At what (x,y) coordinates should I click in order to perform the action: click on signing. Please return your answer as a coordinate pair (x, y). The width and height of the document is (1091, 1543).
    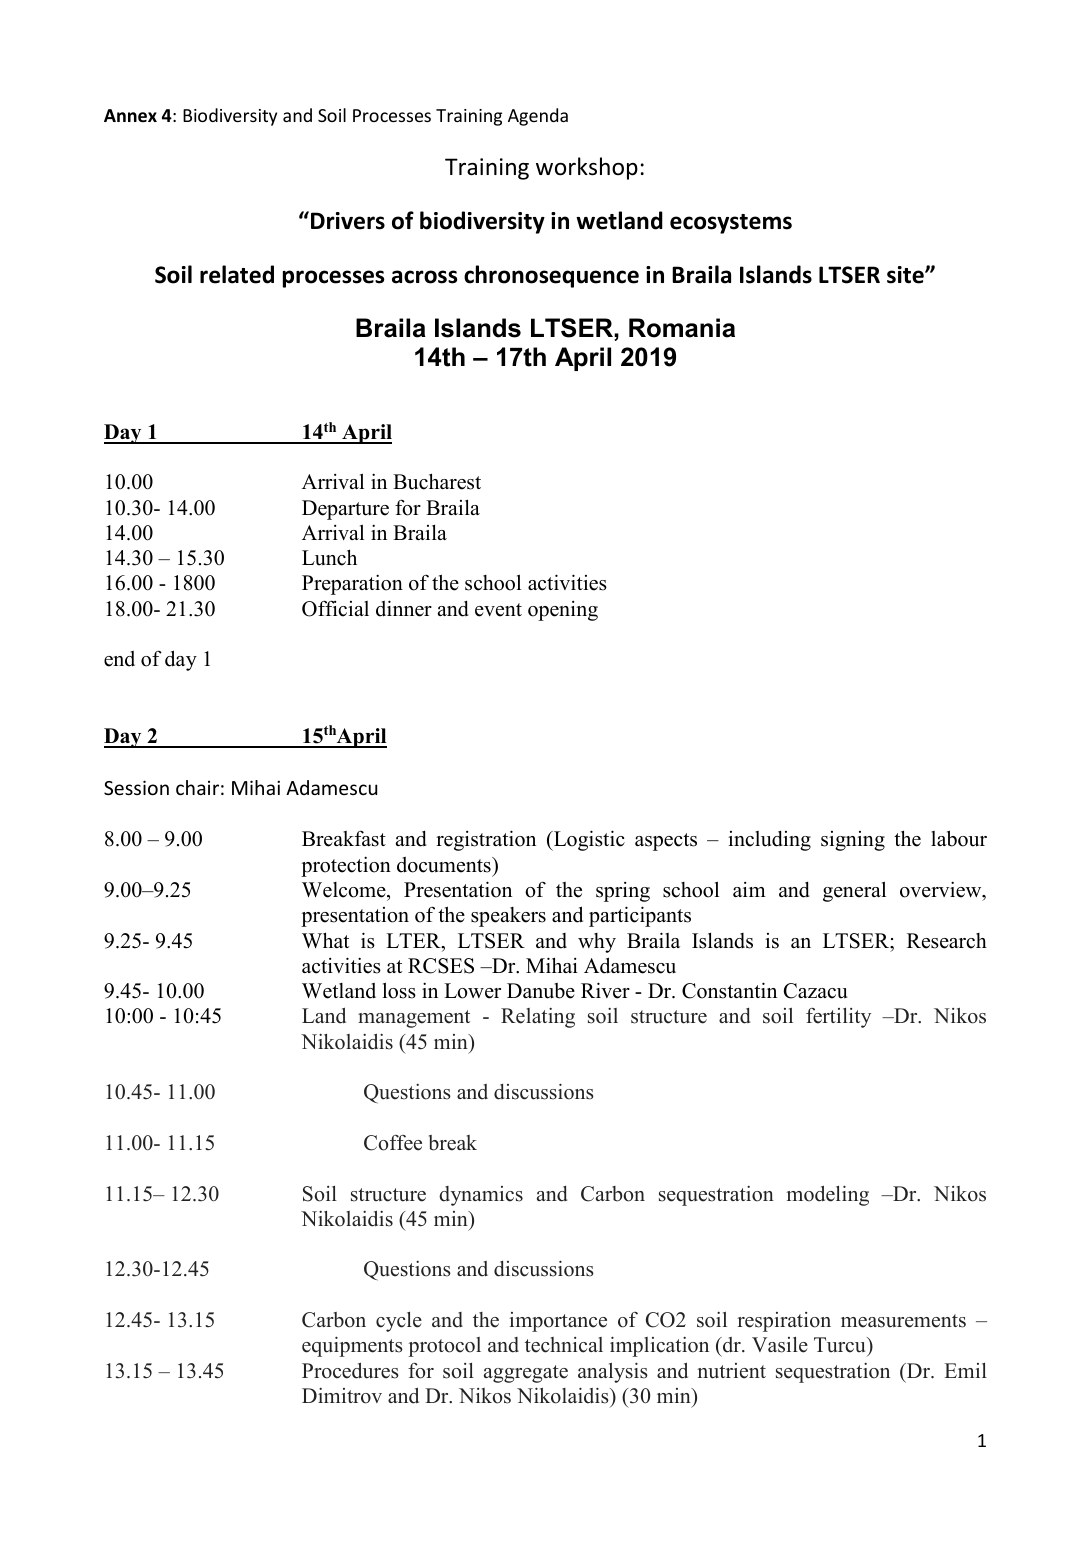
    Looking at the image, I should click on (853, 841).
